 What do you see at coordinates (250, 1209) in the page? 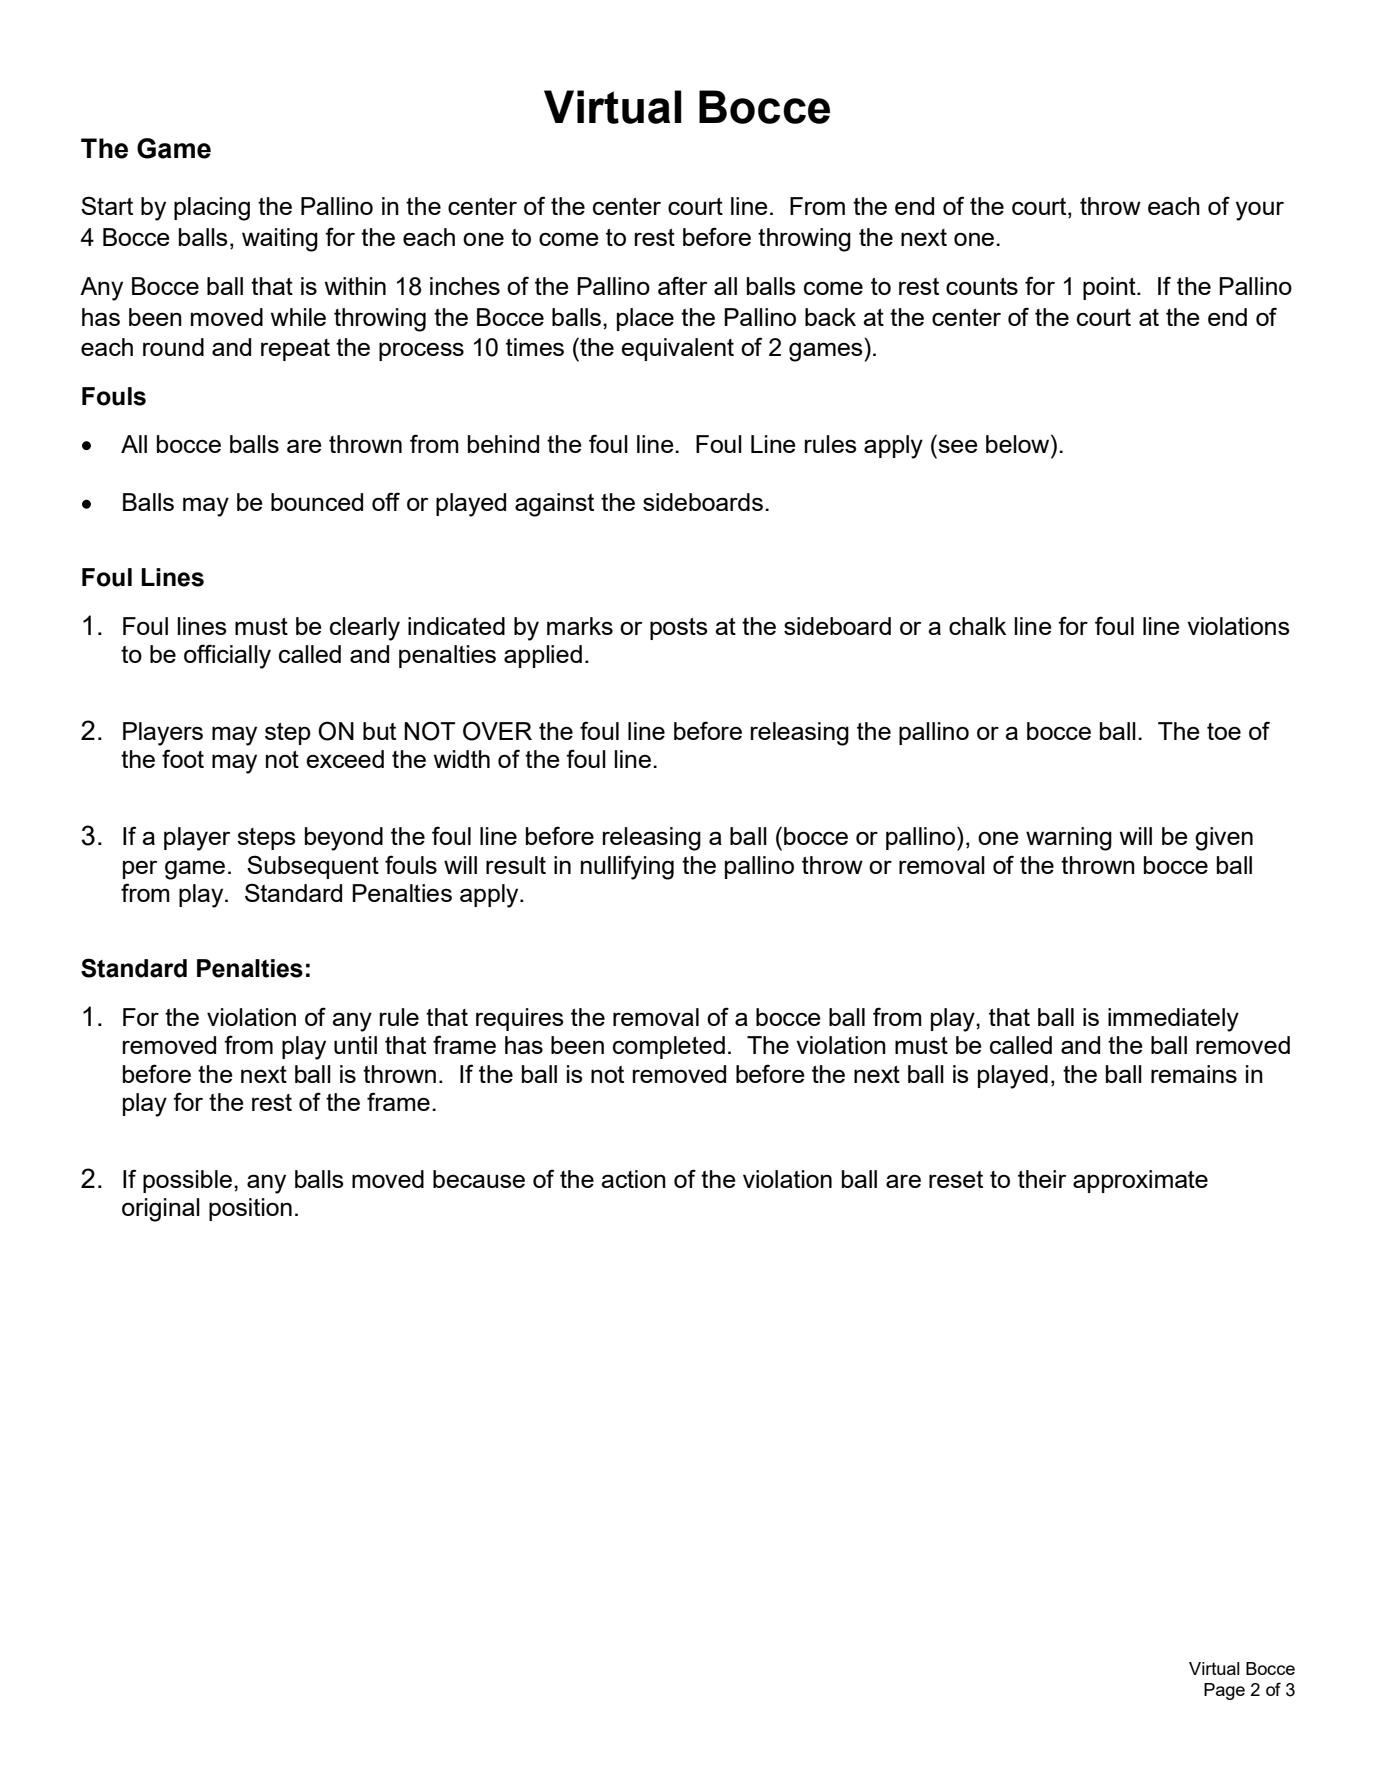
I see `position` at bounding box center [250, 1209].
